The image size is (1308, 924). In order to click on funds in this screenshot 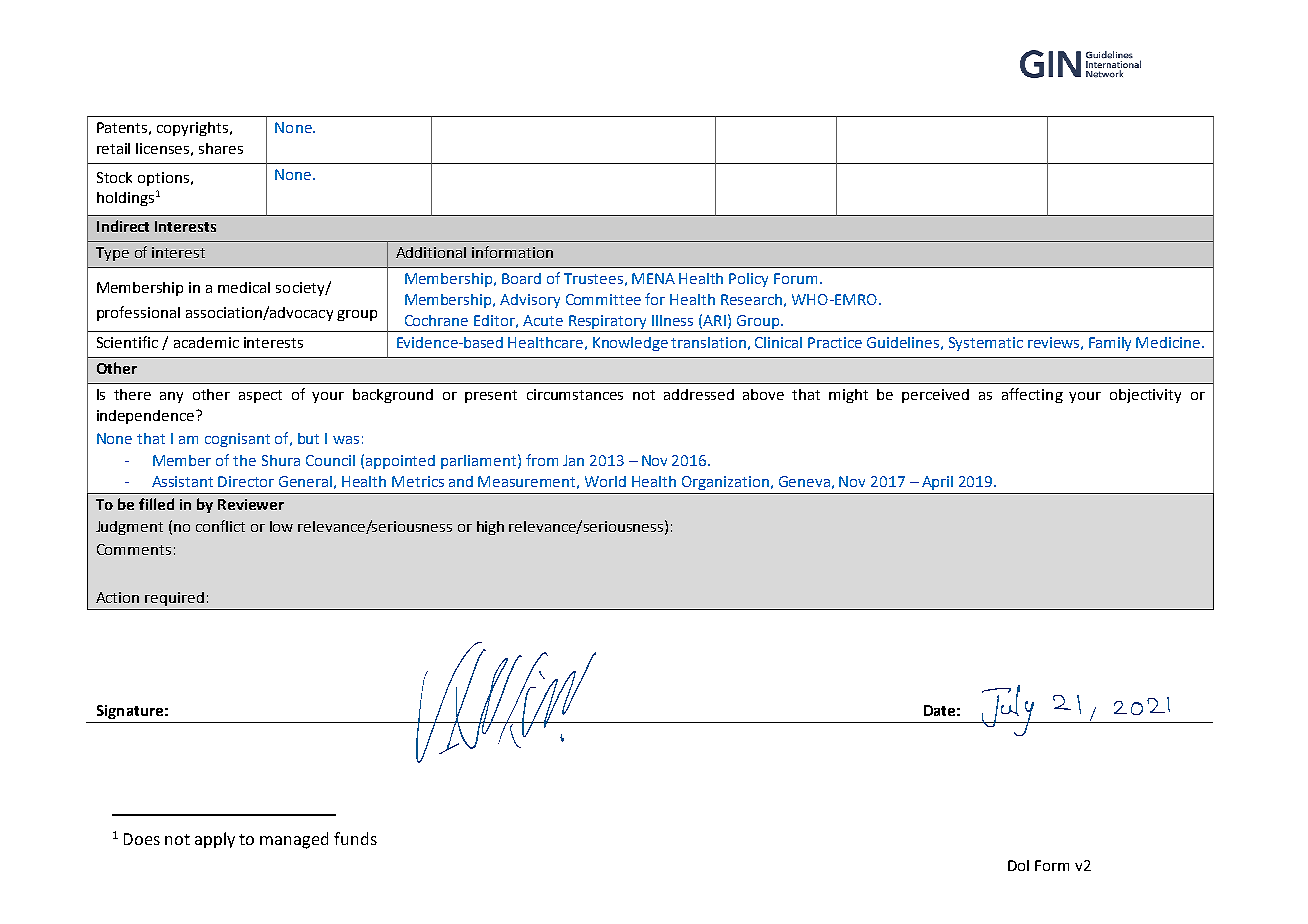, I will do `click(355, 838)`.
